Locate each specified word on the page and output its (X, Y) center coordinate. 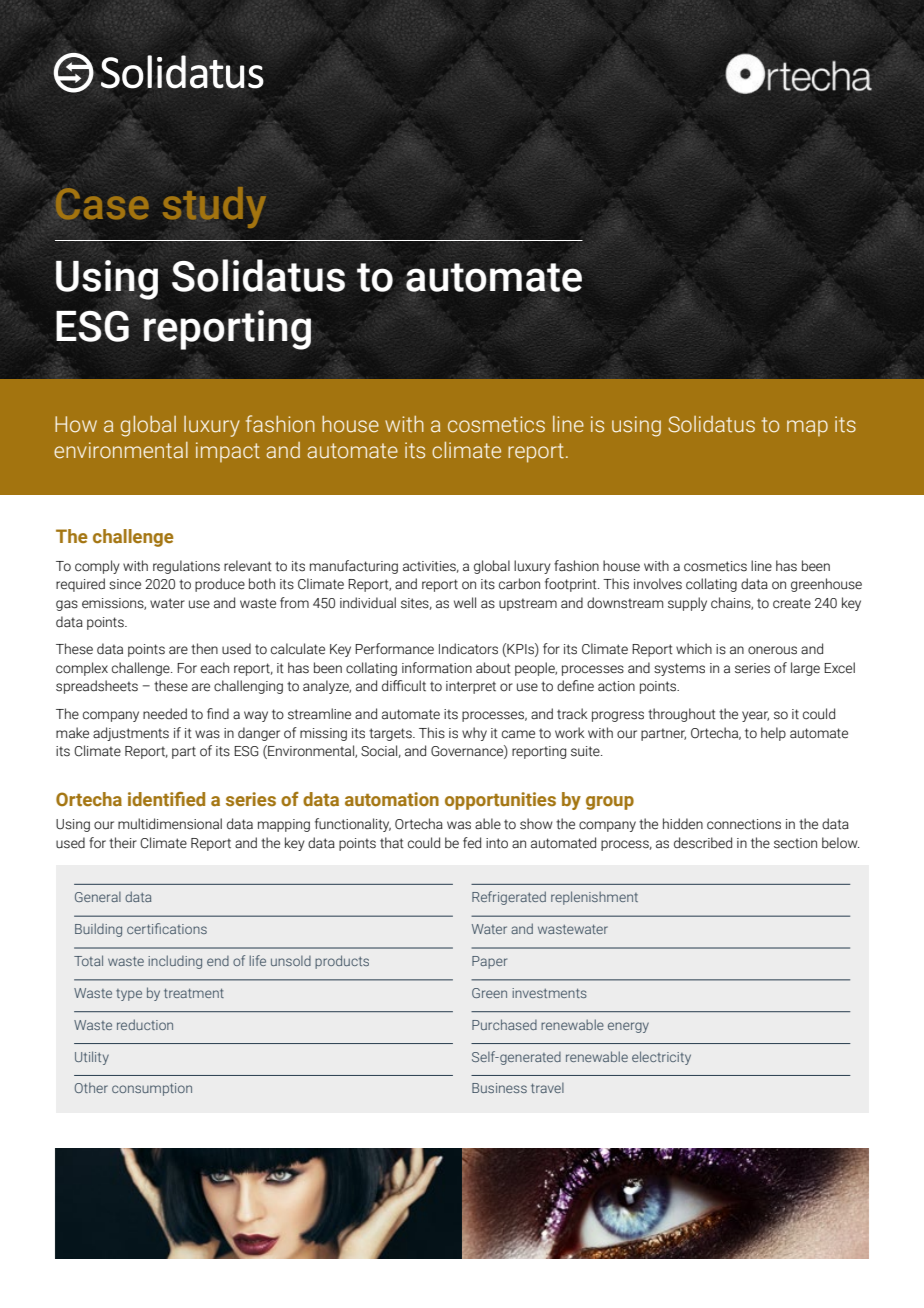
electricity (661, 1058)
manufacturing (354, 567)
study (214, 207)
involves (658, 584)
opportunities (500, 801)
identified (166, 799)
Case (102, 204)
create (792, 603)
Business (499, 1088)
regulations (186, 567)
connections (744, 824)
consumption (152, 1089)
